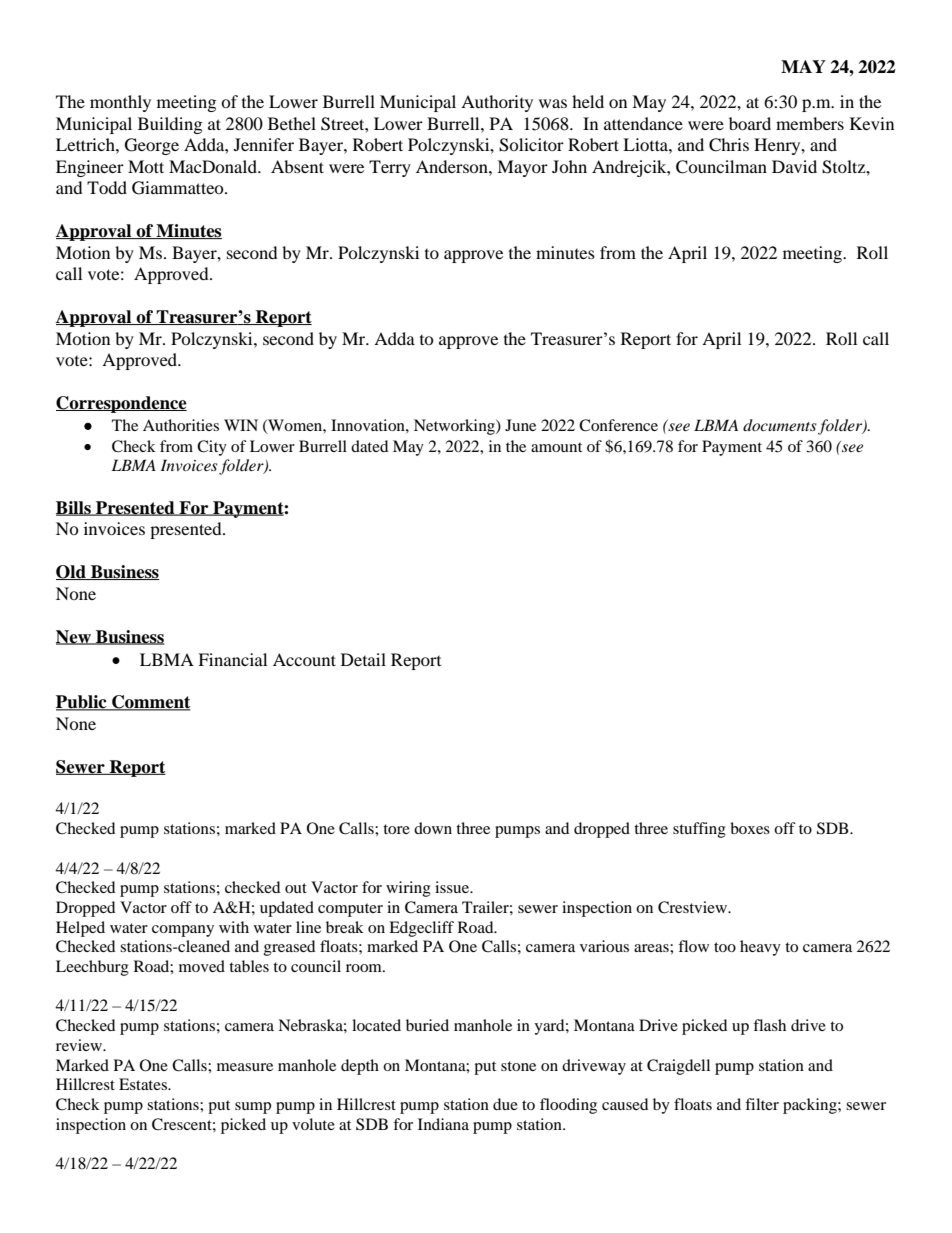 The image size is (952, 1233). What do you see at coordinates (170, 125) in the screenshot?
I see `Building` at bounding box center [170, 125].
